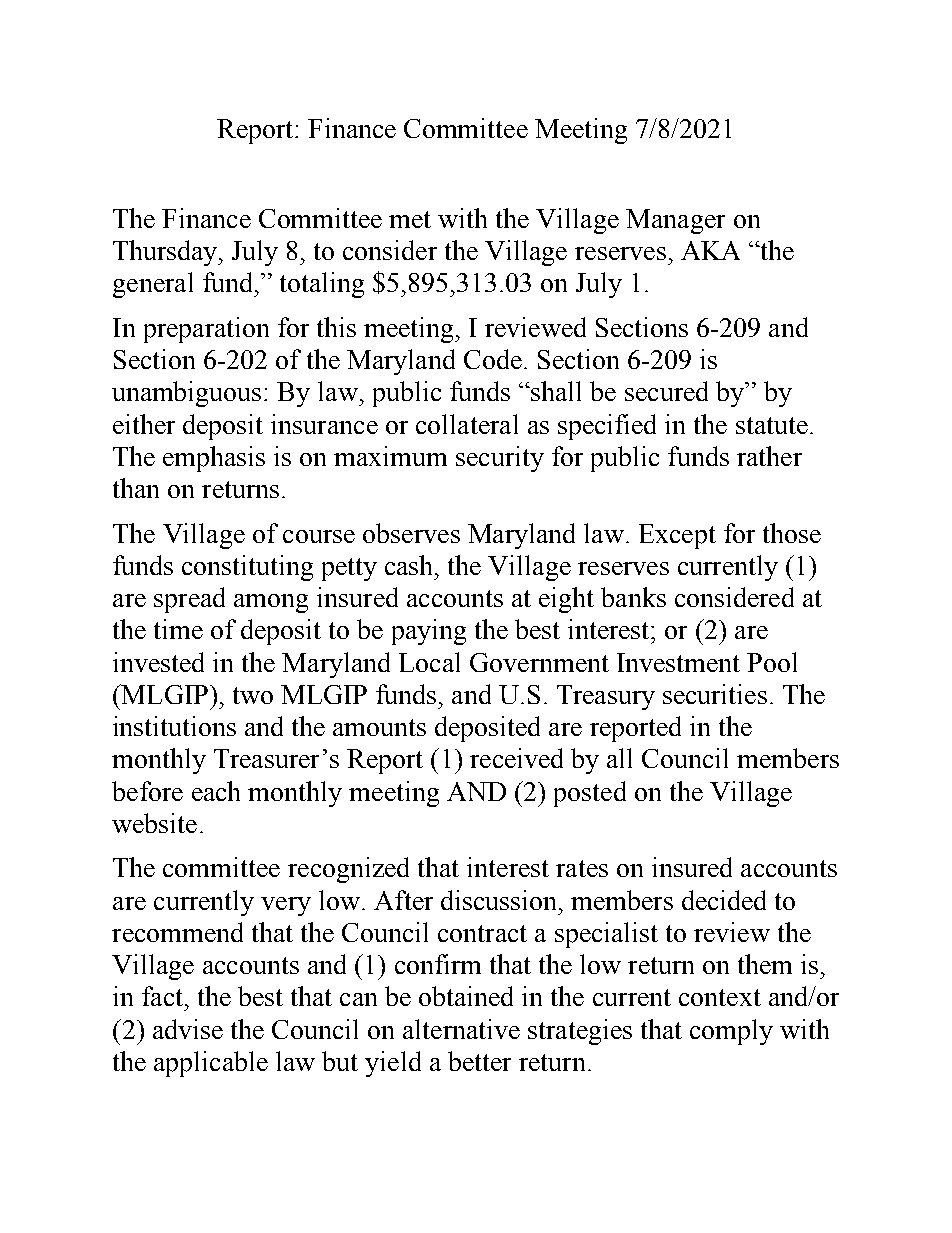  What do you see at coordinates (411, 533) in the screenshot?
I see `observes` at bounding box center [411, 533].
